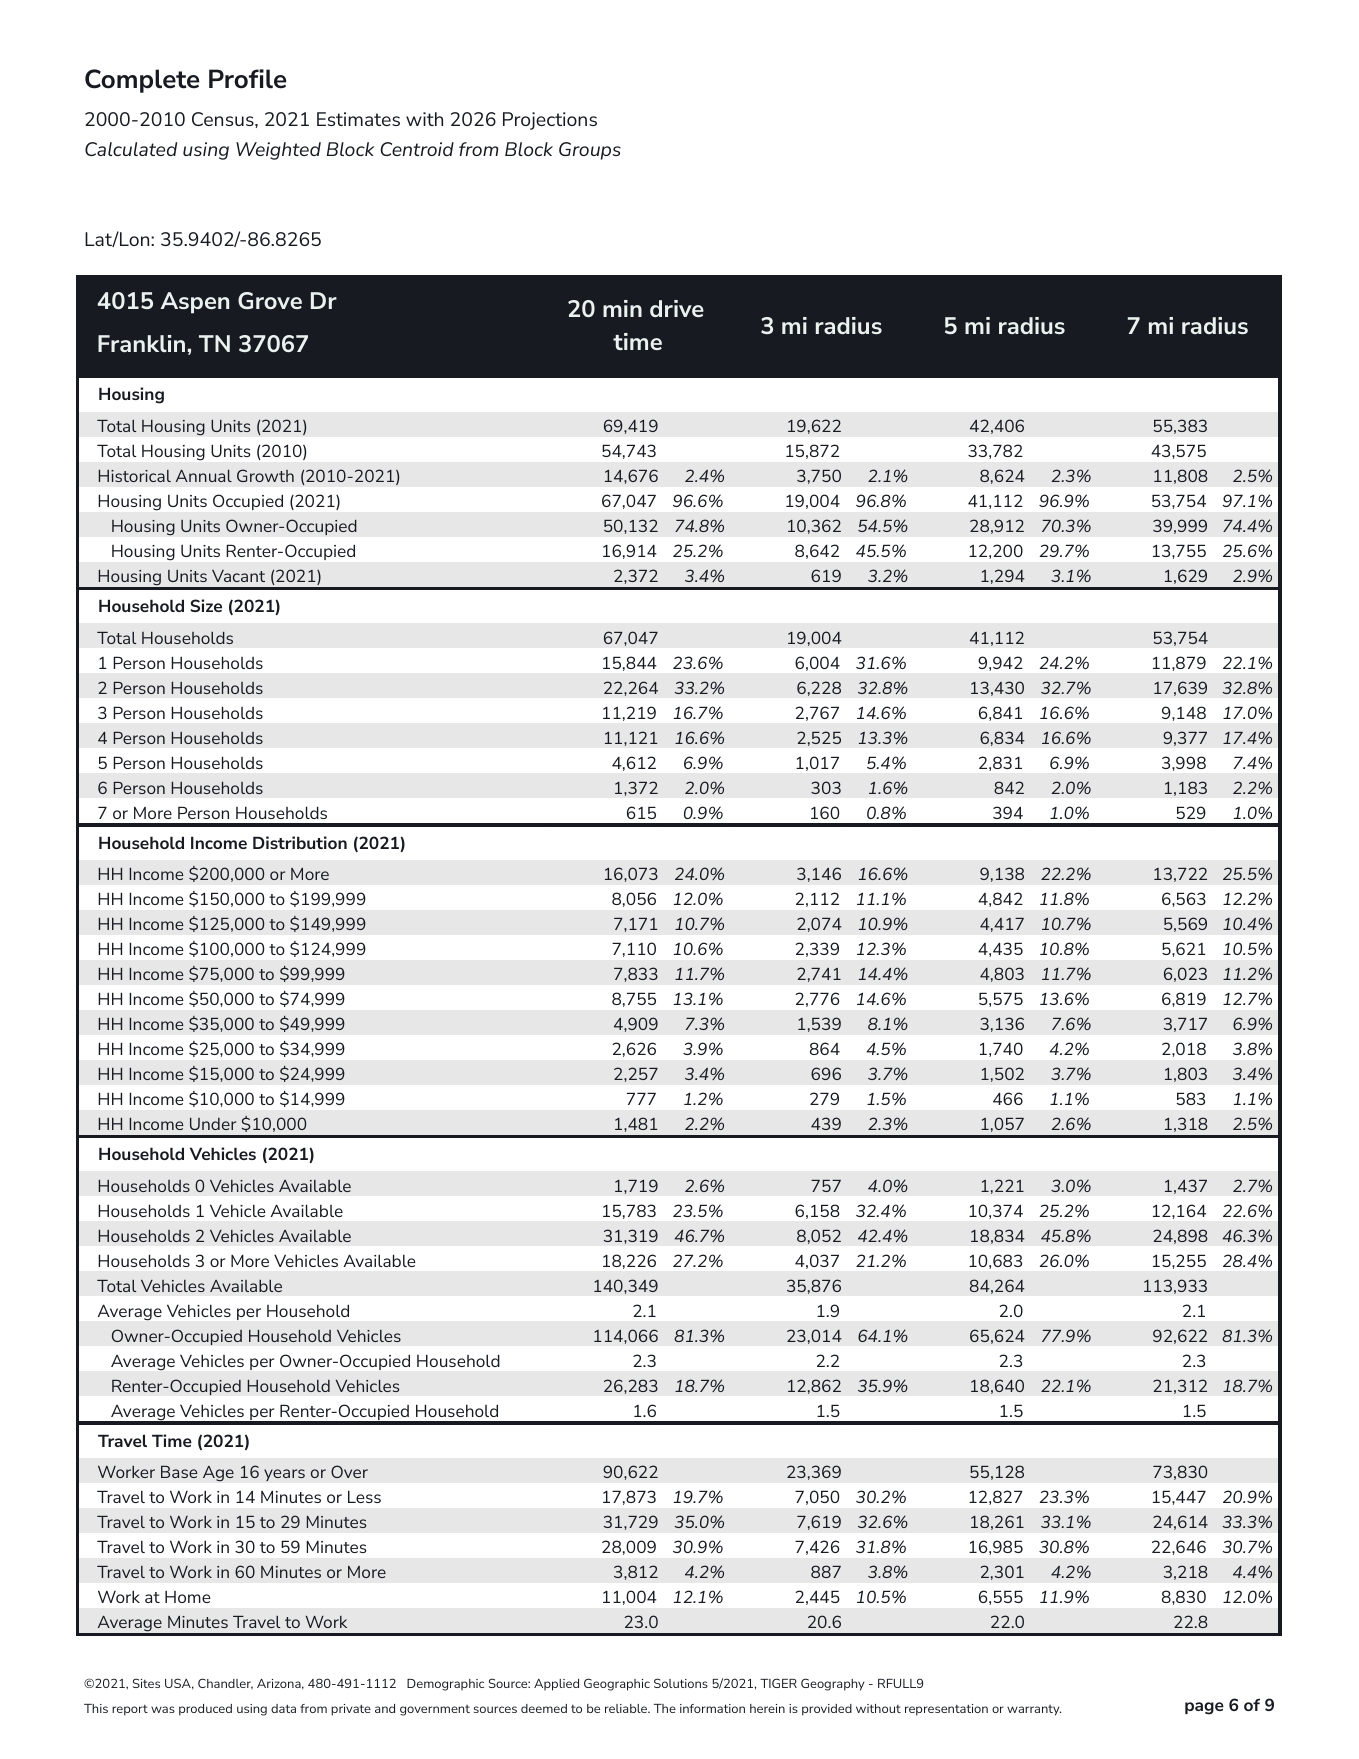  I want to click on drive, so click(677, 308).
